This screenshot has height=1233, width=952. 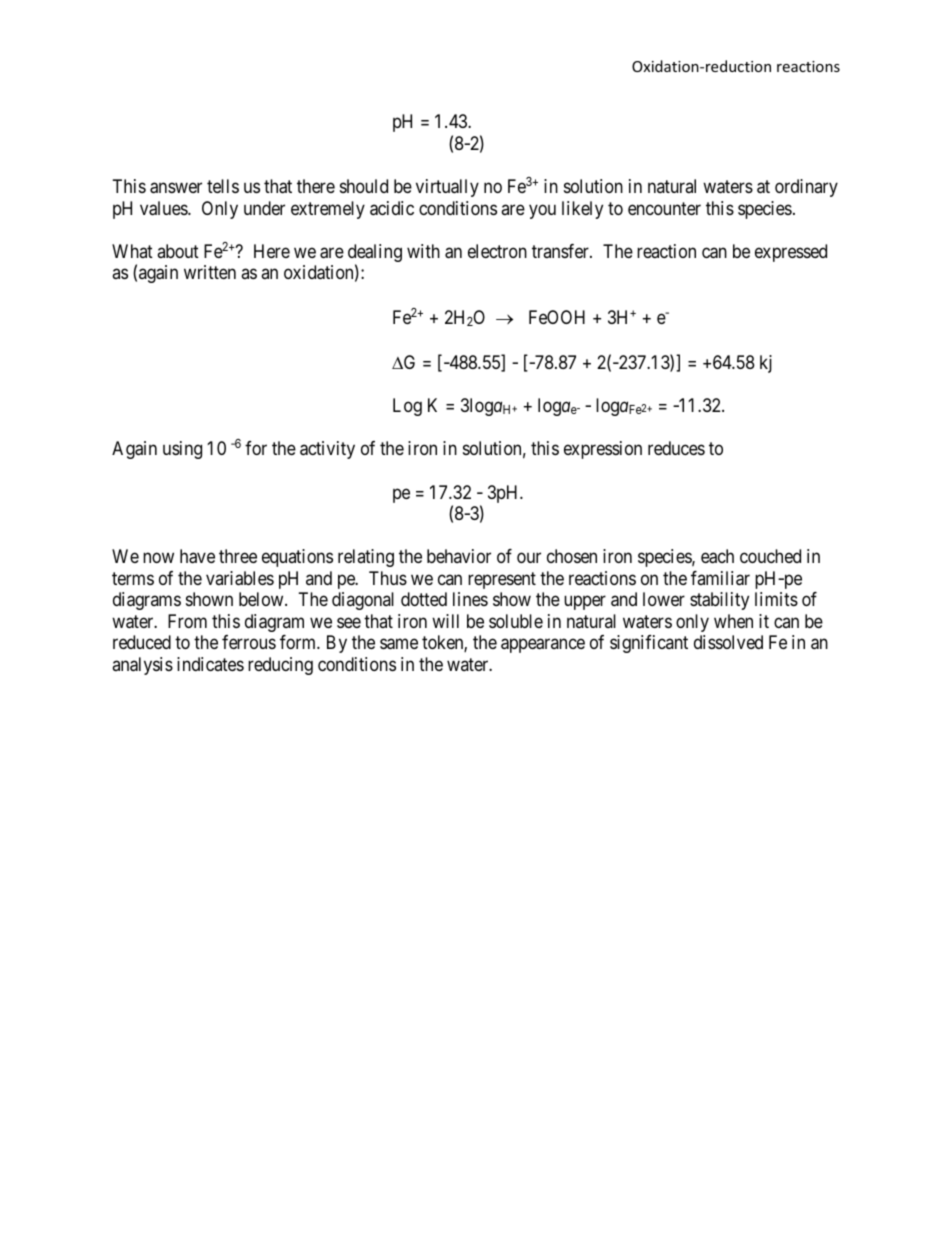 What do you see at coordinates (603, 450) in the screenshot?
I see `expression` at bounding box center [603, 450].
